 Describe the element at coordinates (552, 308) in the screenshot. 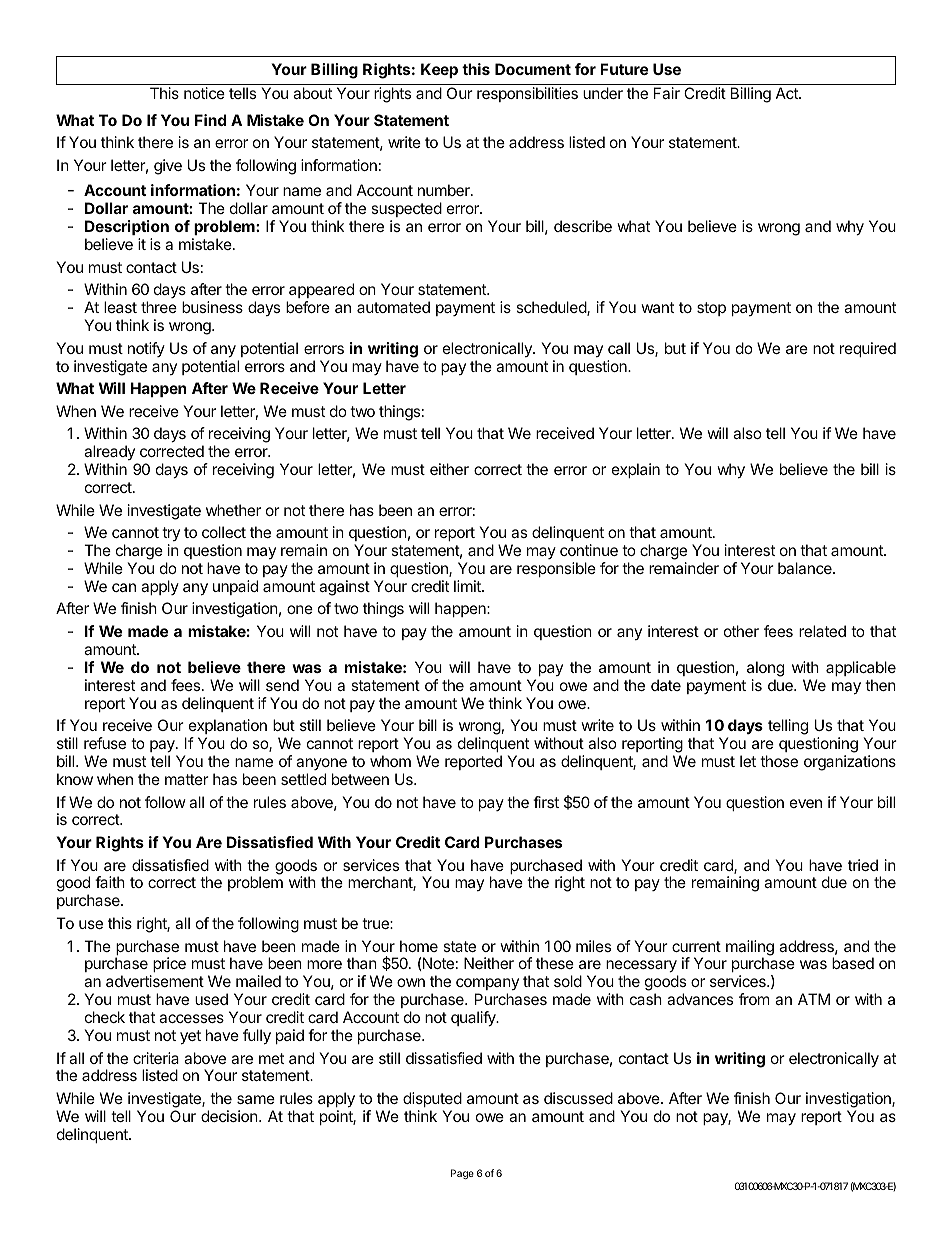

I see `scheduled` at that location.
